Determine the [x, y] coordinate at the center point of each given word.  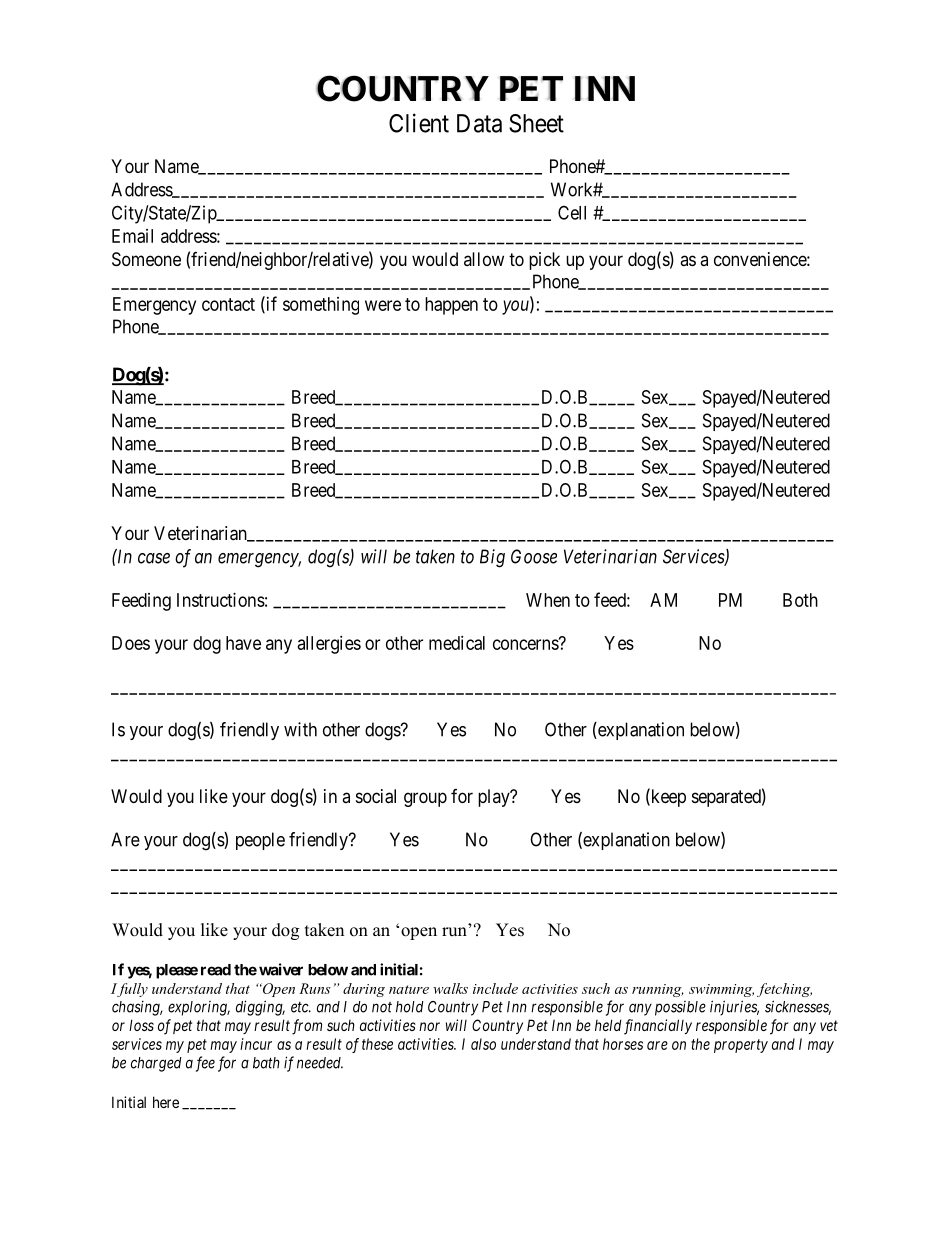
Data [479, 123]
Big [492, 558]
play [495, 798]
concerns [526, 644]
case [154, 558]
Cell [572, 212]
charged [156, 1064]
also [483, 1044]
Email [132, 236]
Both [800, 600]
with [300, 729]
